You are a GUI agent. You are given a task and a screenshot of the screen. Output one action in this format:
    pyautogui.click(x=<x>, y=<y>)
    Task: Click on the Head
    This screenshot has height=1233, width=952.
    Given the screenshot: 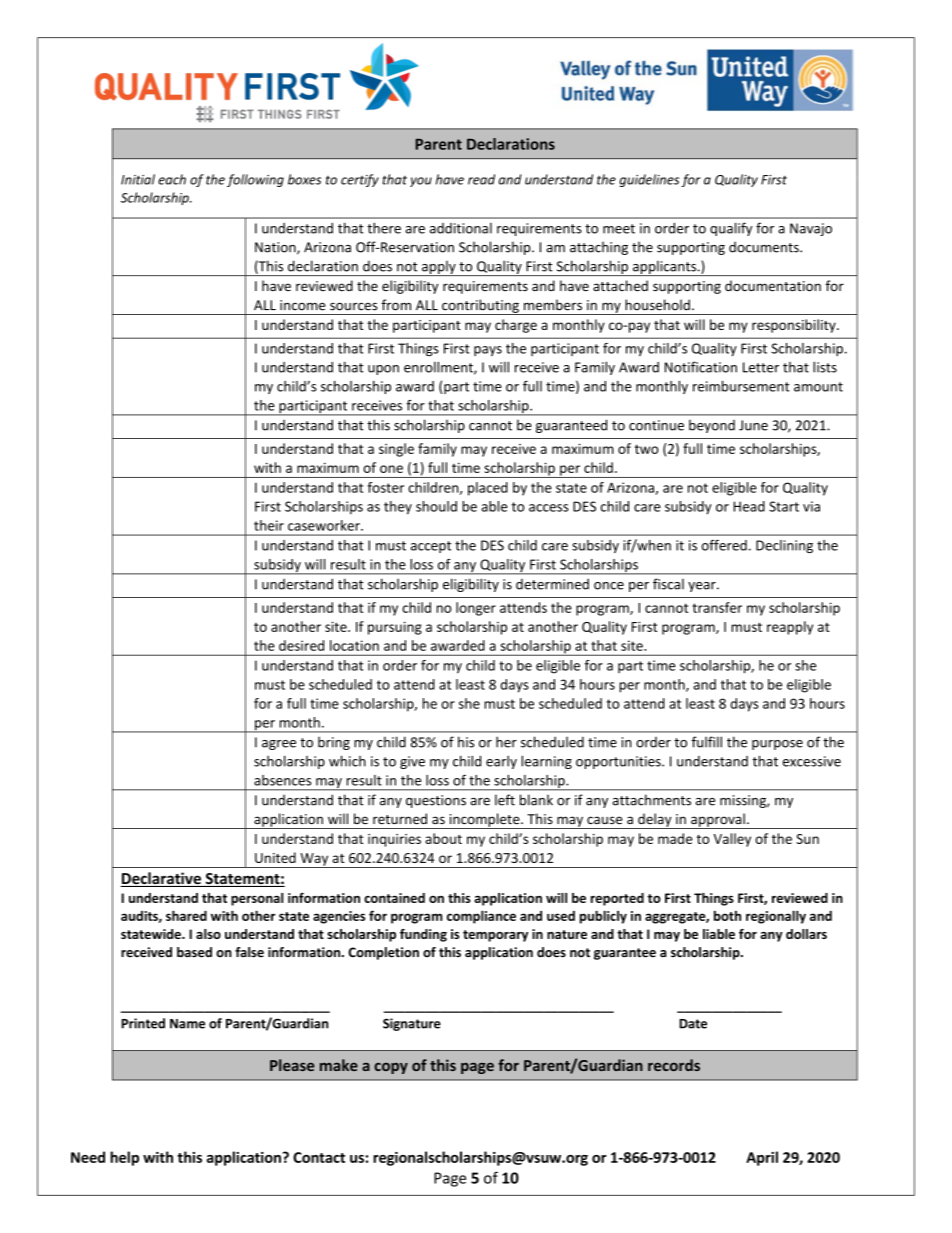 What is the action you would take?
    pyautogui.click(x=749, y=506)
